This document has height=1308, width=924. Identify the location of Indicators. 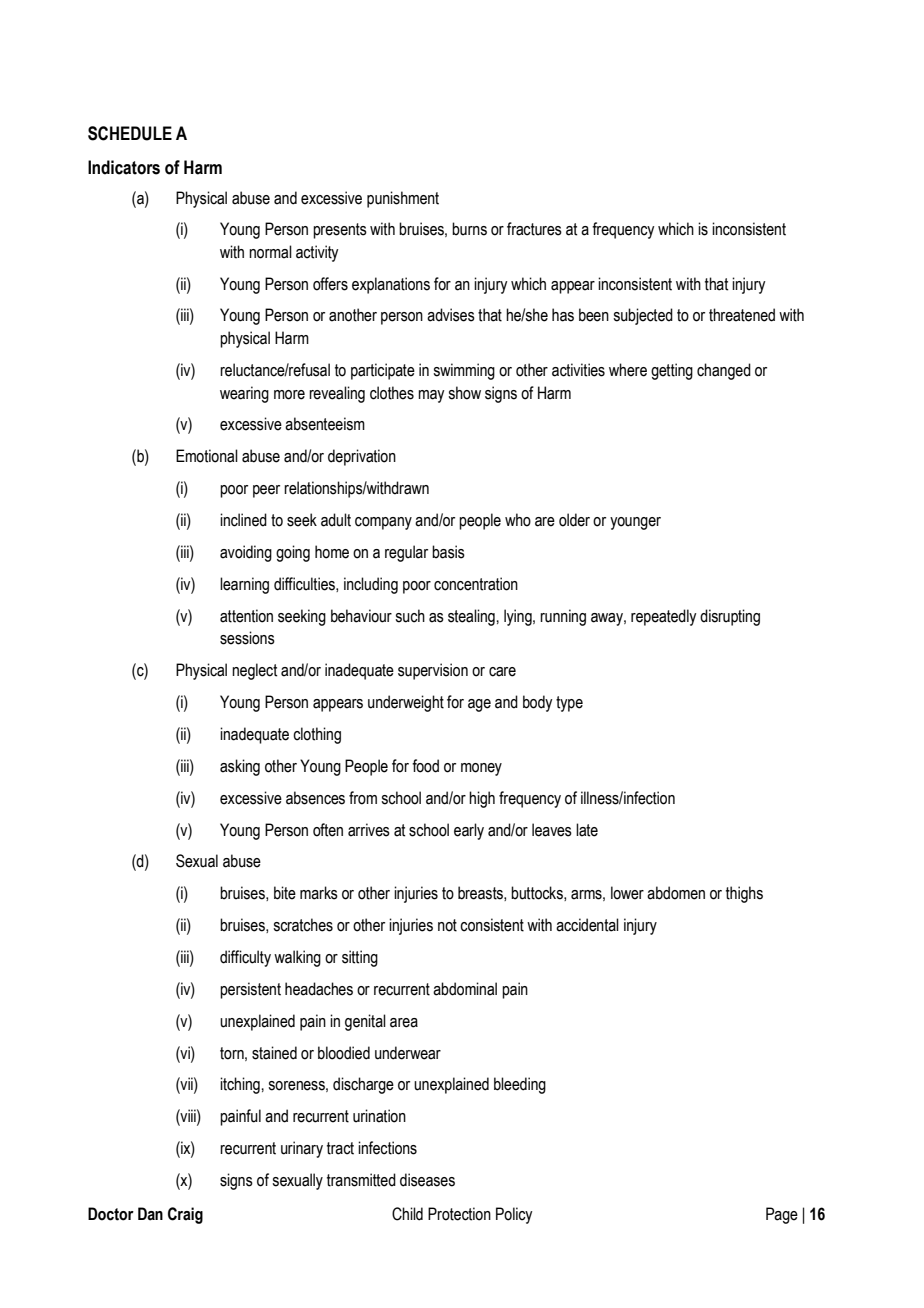
(124, 167).
